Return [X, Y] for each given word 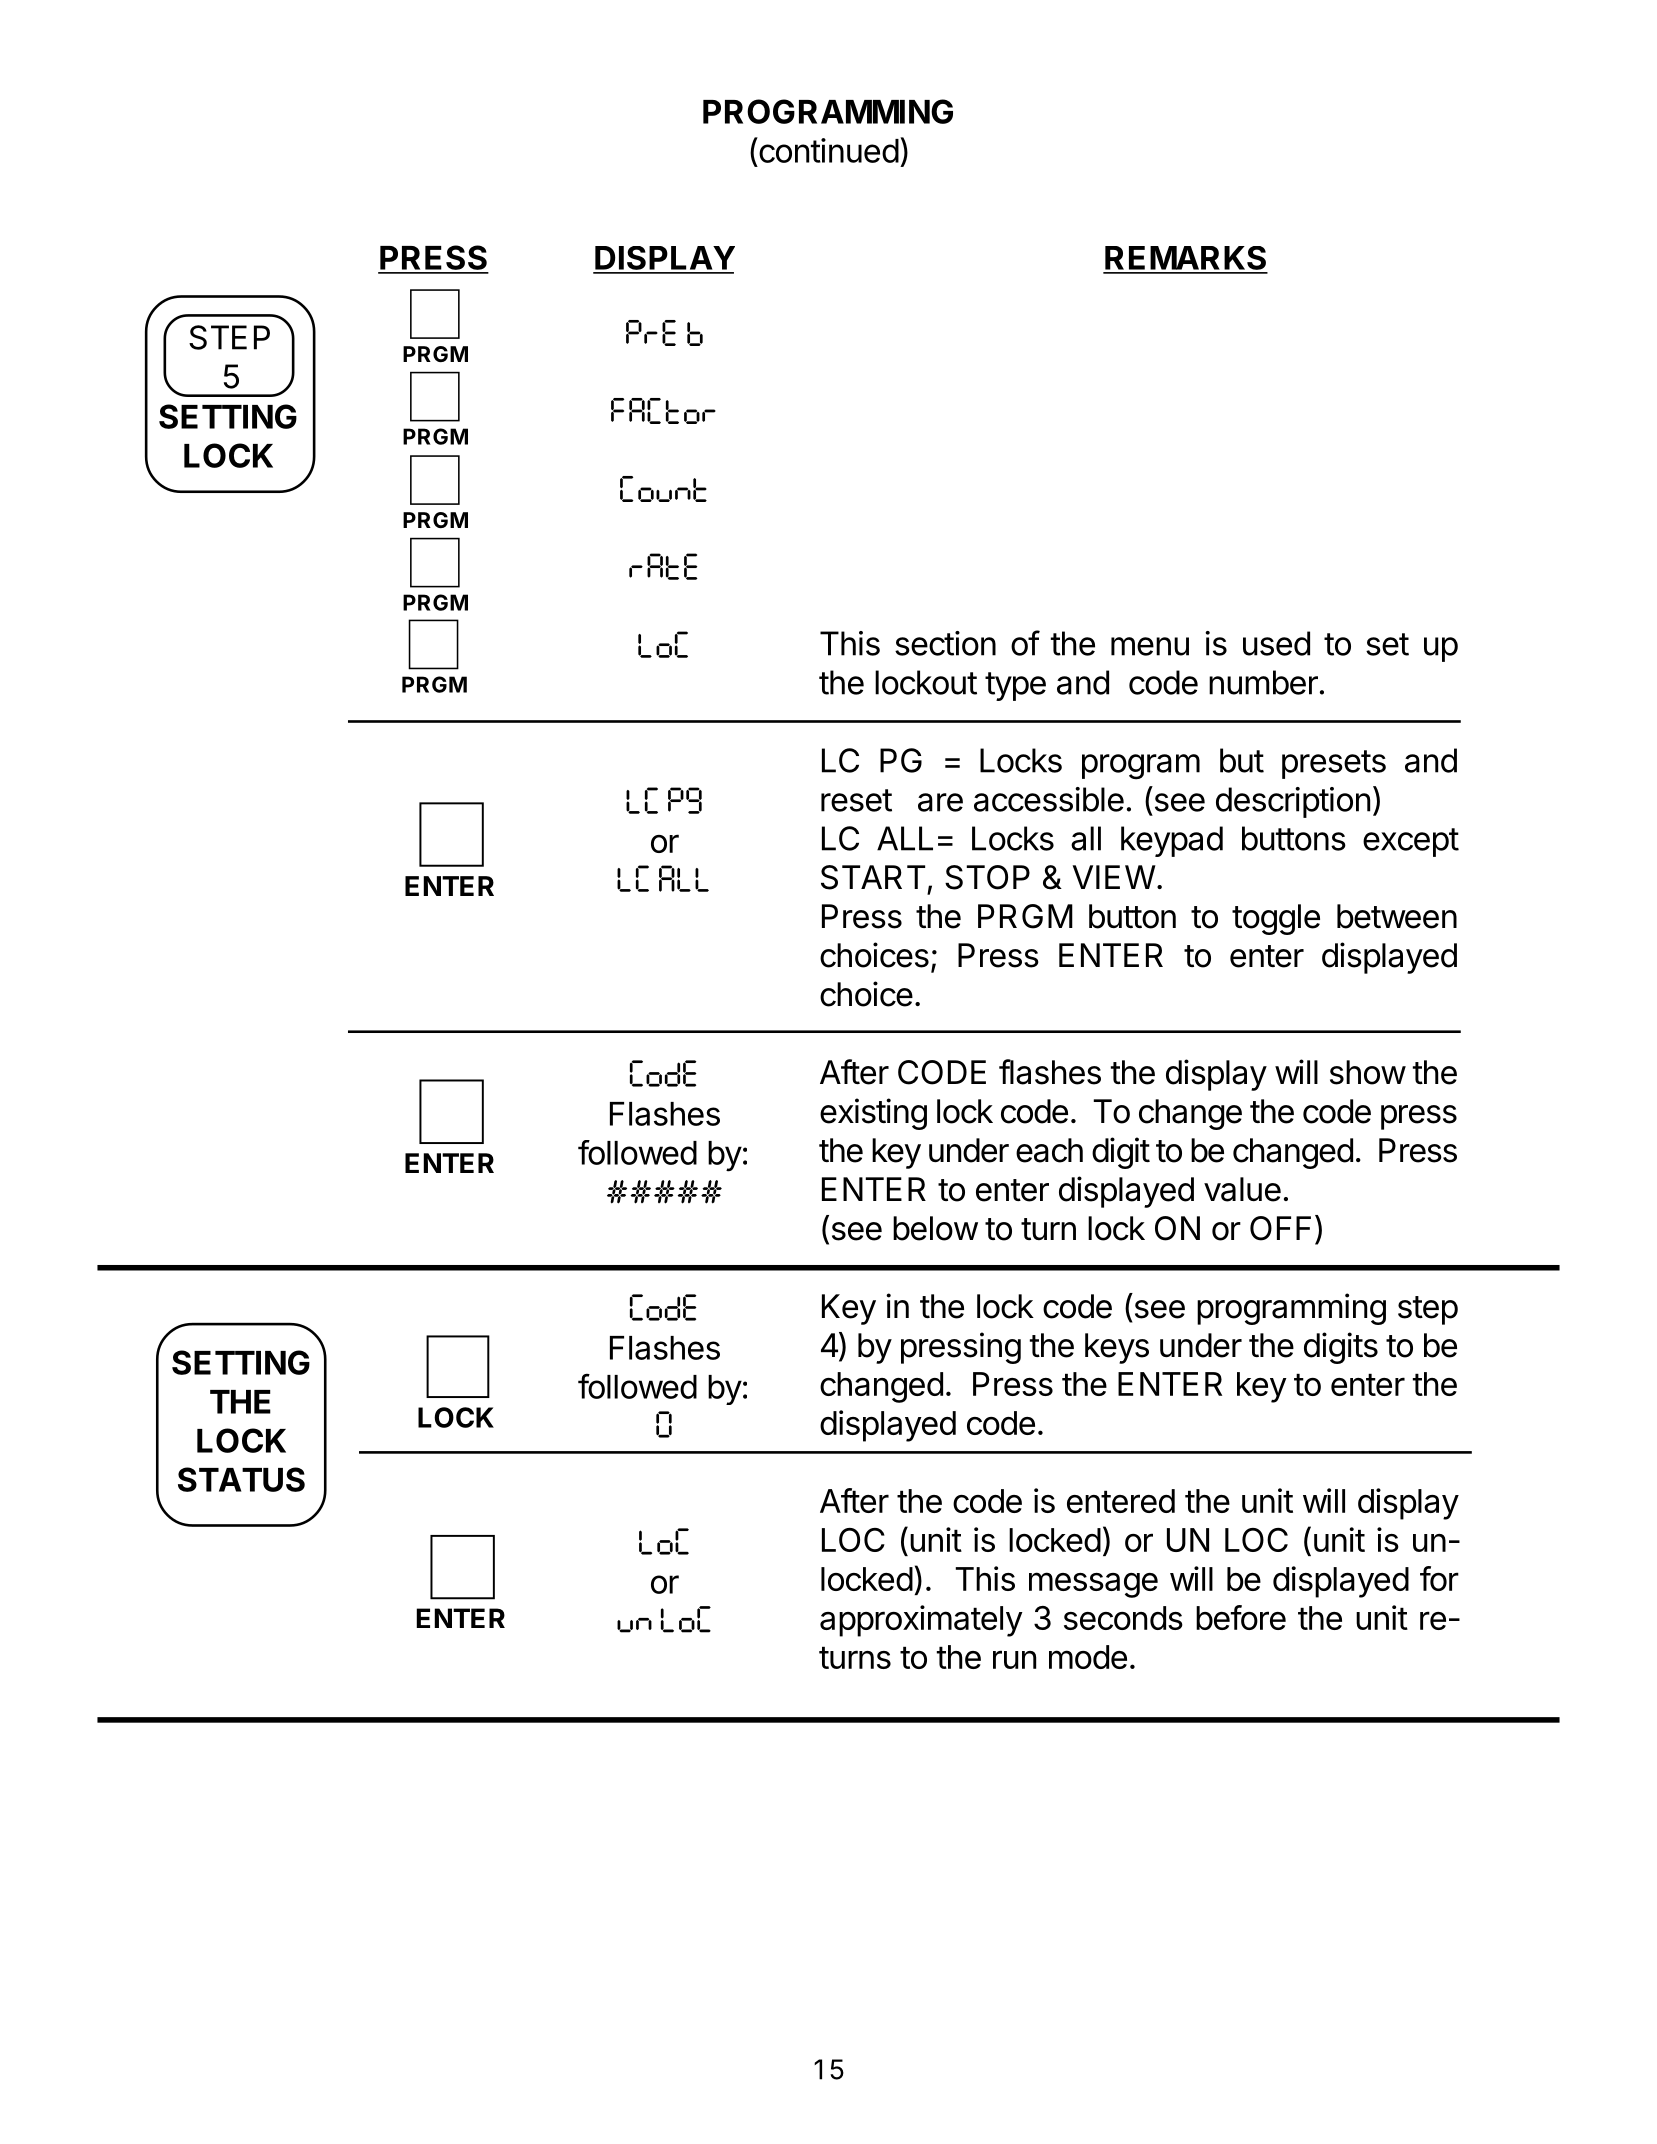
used [1276, 643]
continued [828, 150]
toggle [1276, 919]
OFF [1280, 1228]
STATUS [241, 1479]
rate [663, 566]
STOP [987, 877]
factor [663, 411]
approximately [921, 1621]
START [873, 877]
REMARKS [1185, 259]
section [945, 643]
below [935, 1228]
